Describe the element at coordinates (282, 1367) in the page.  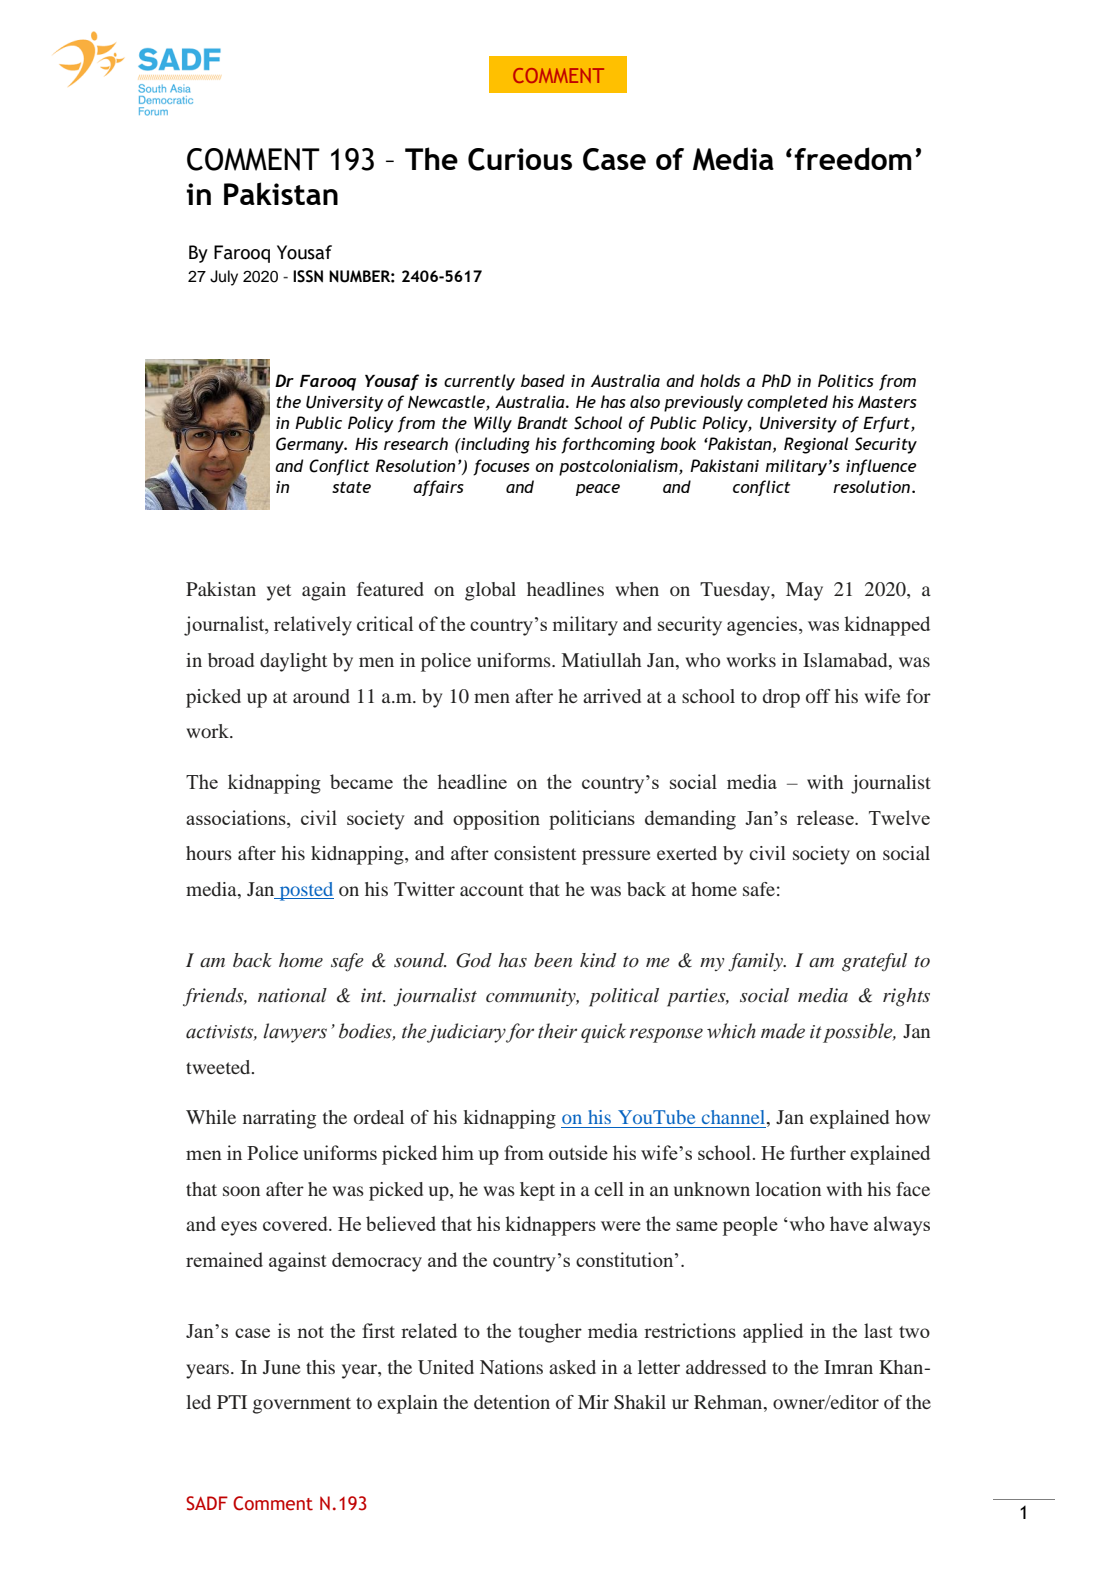
I see `June` at that location.
